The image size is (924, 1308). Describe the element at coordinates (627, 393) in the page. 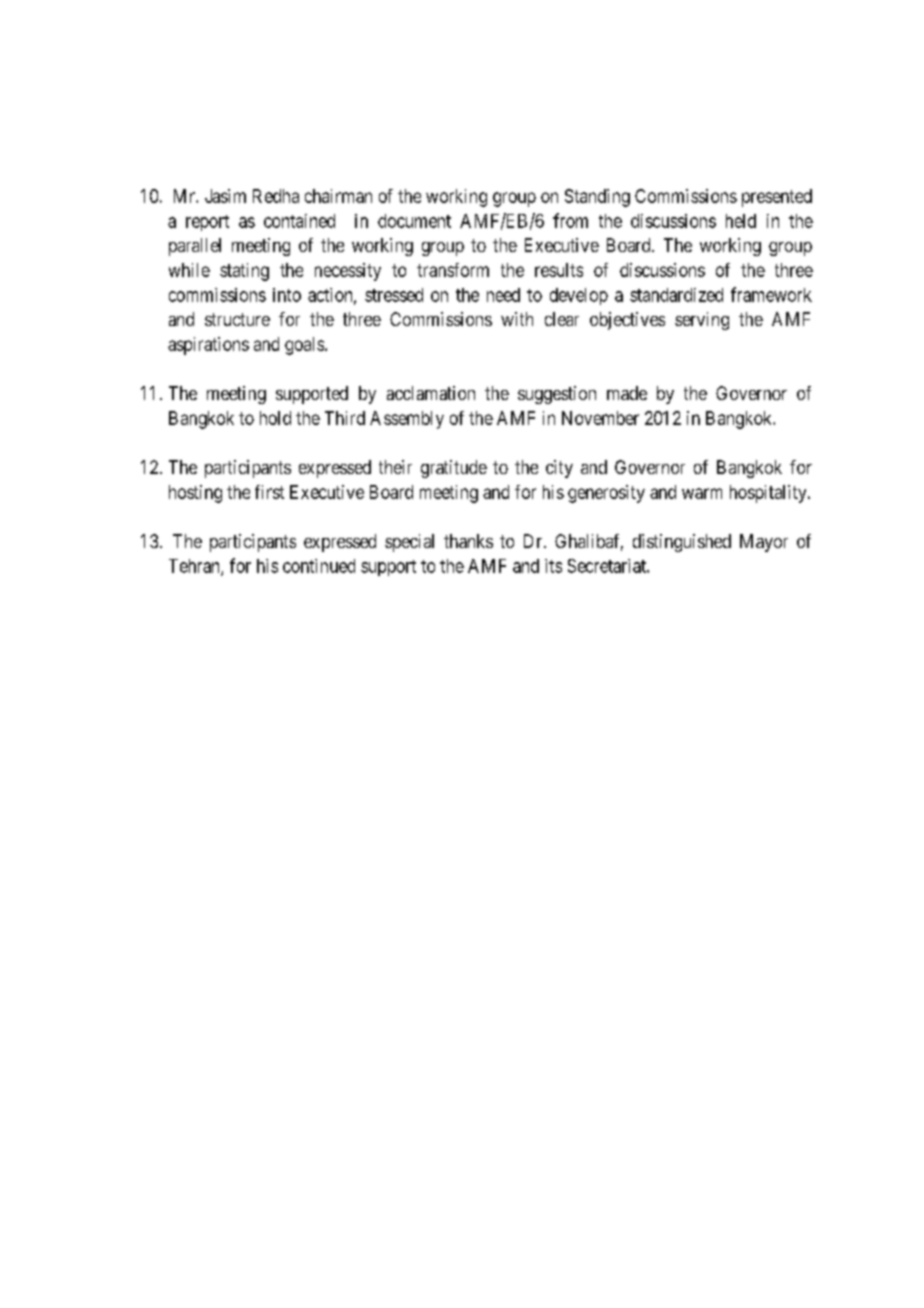

I see `made` at that location.
